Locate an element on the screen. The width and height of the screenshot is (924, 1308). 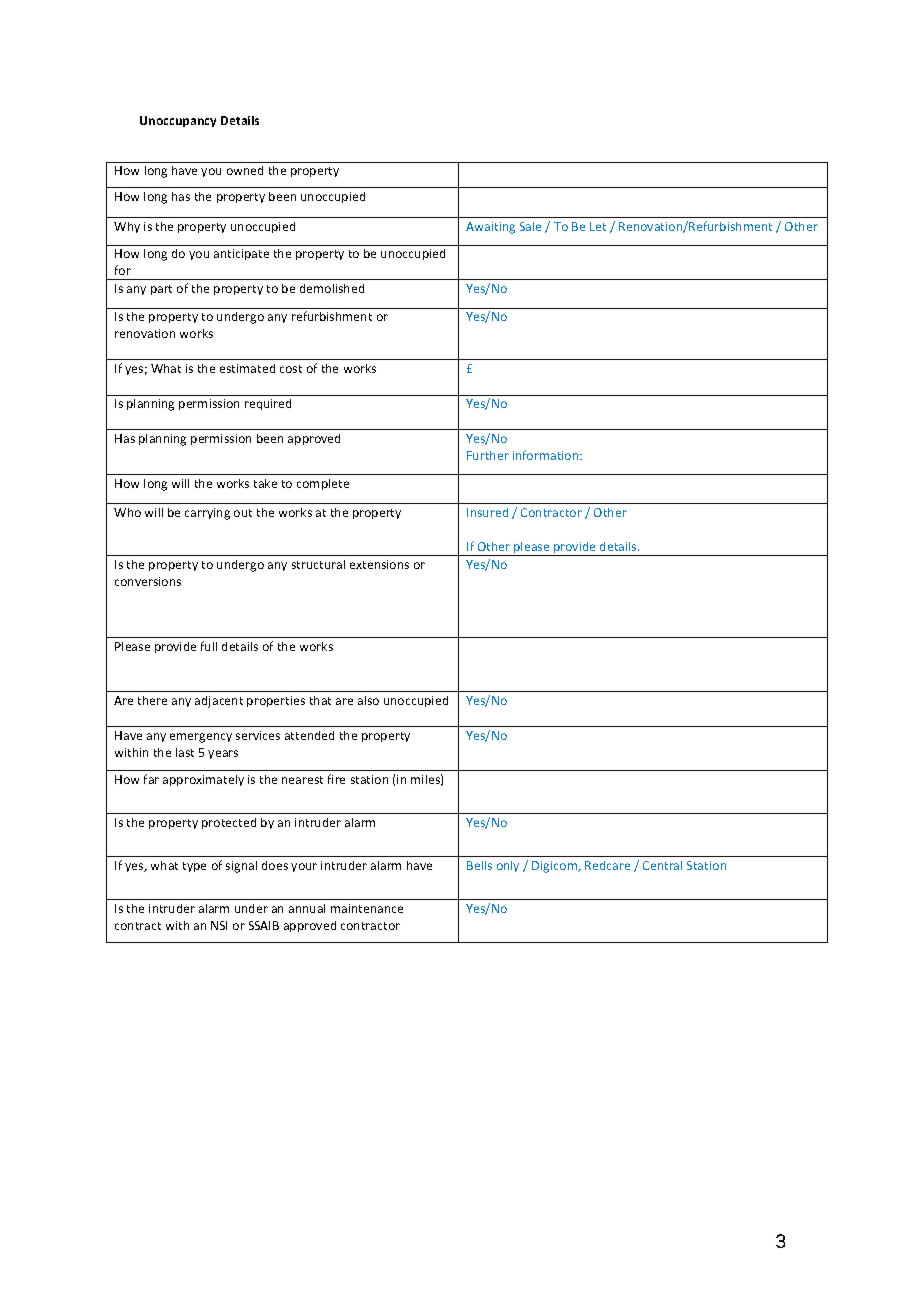
carrying is located at coordinates (207, 514).
